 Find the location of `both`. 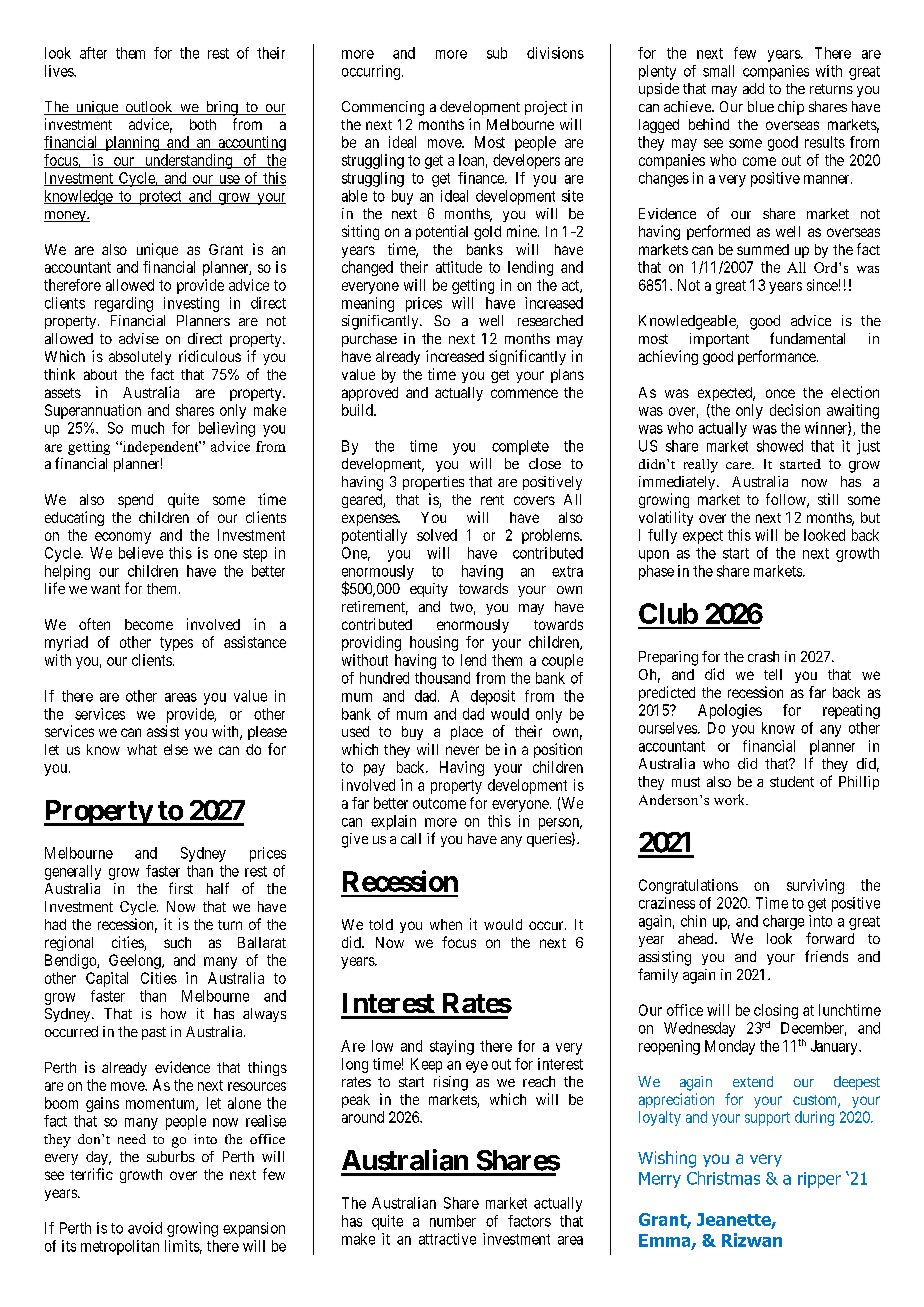

both is located at coordinates (203, 124).
